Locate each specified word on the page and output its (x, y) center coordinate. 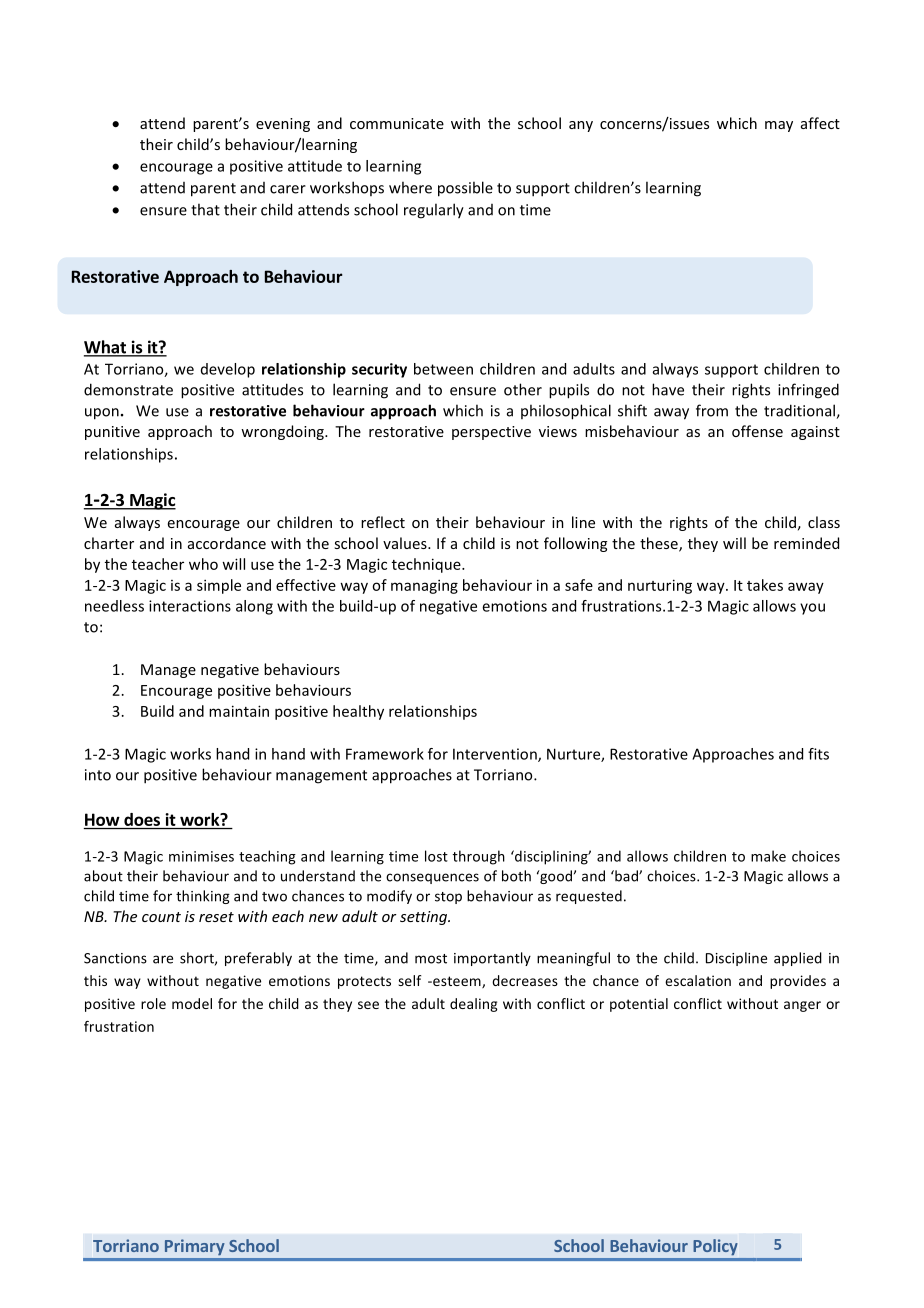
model (192, 1003)
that (205, 209)
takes (765, 585)
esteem (457, 982)
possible (465, 189)
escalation (698, 980)
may (779, 126)
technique (427, 565)
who (203, 564)
